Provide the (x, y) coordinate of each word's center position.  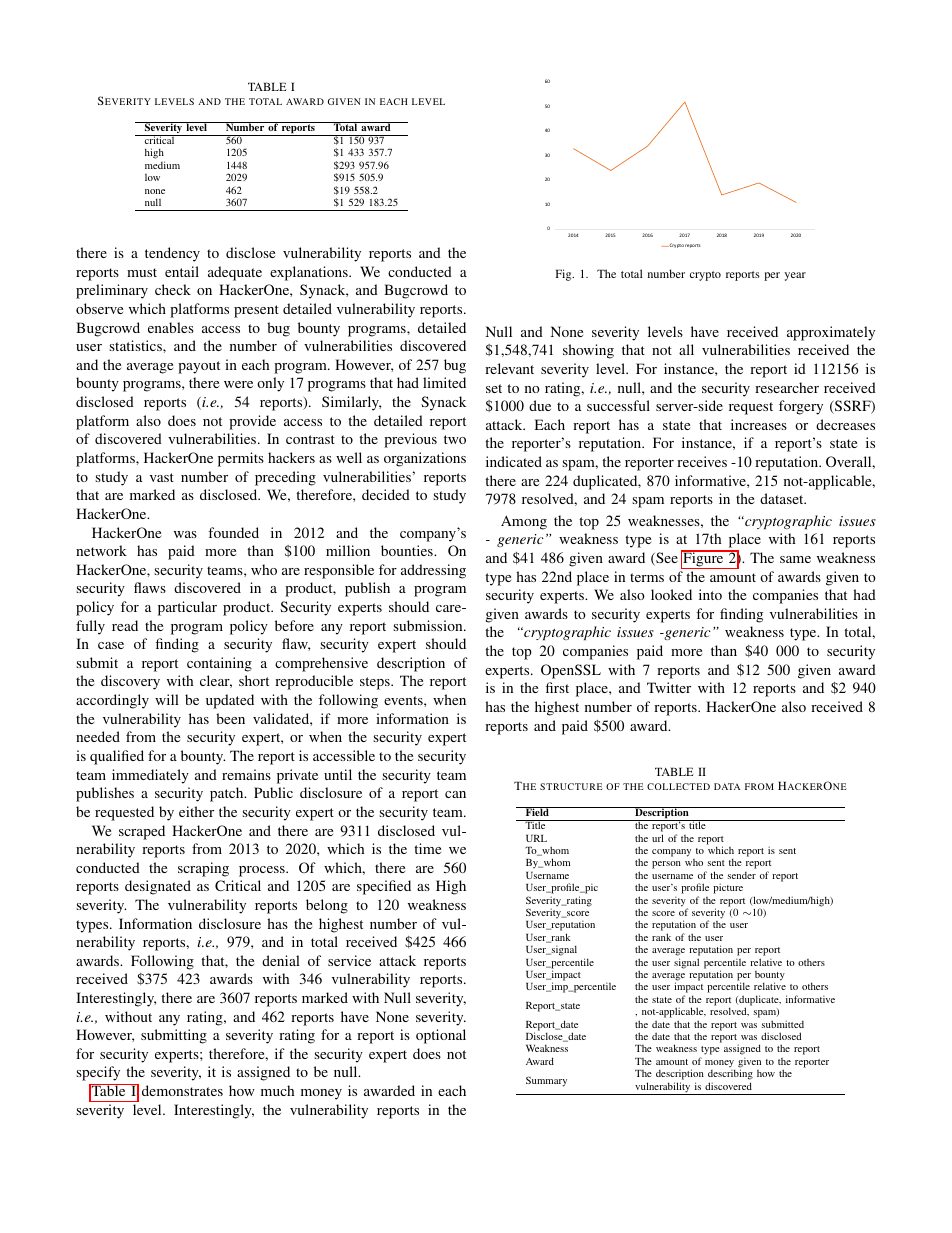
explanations (310, 273)
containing (219, 664)
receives (702, 461)
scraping (203, 869)
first (557, 687)
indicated (514, 461)
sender (742, 875)
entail (182, 271)
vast (162, 477)
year (795, 276)
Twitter (669, 687)
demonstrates (182, 1090)
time (427, 848)
